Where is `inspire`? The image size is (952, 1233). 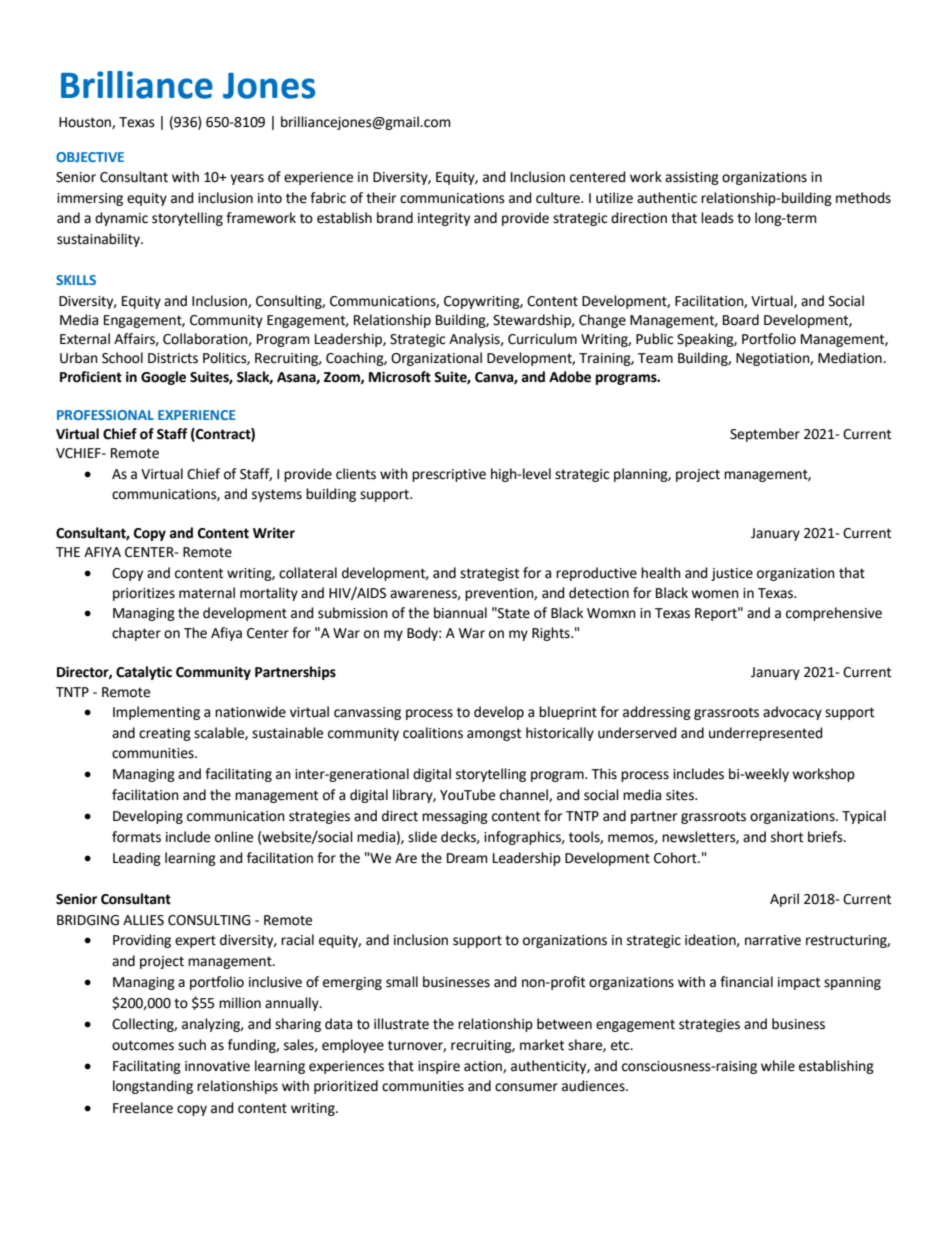 inspire is located at coordinates (439, 1067).
